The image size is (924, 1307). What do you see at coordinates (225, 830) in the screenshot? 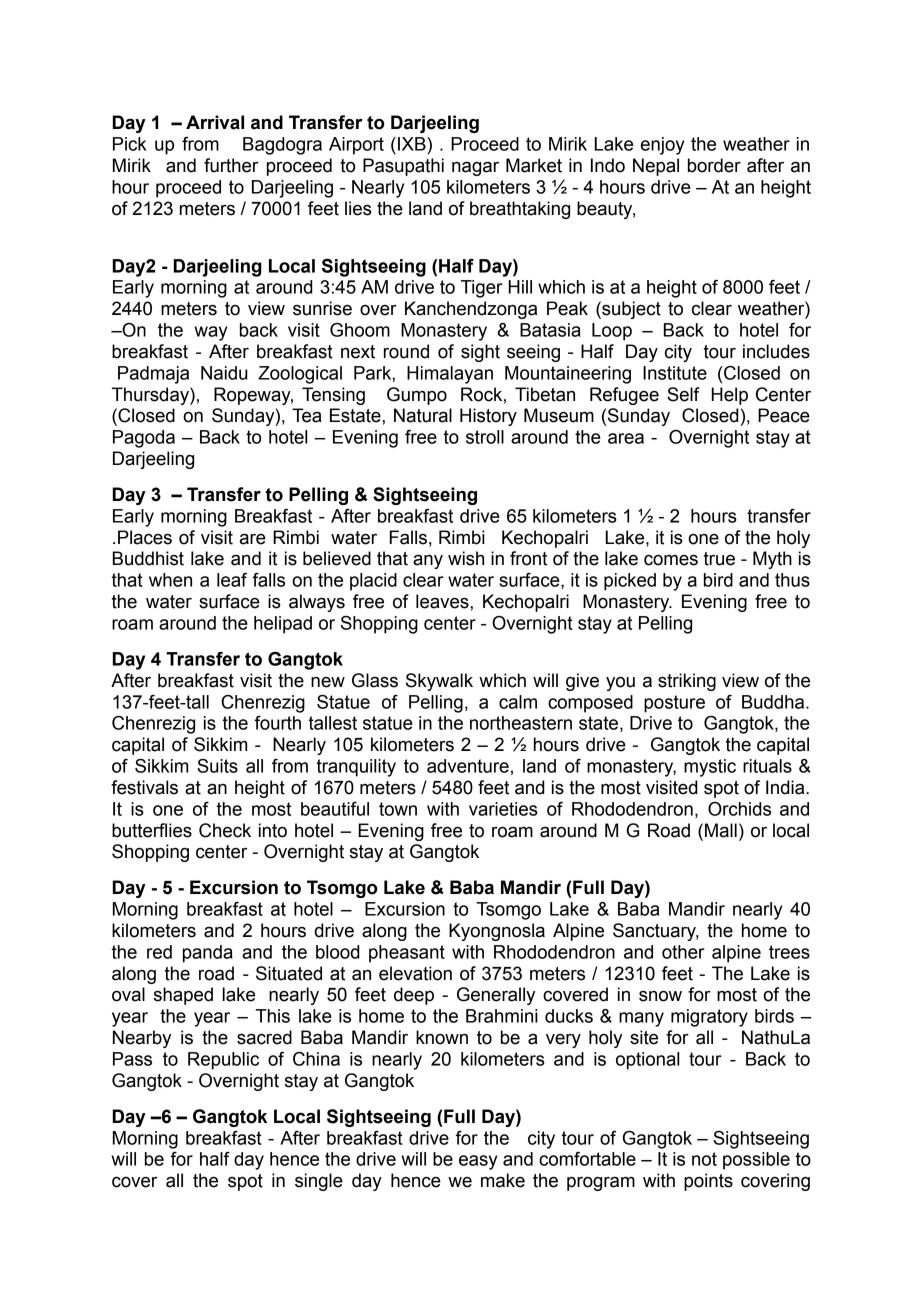
I see `Check` at bounding box center [225, 830].
